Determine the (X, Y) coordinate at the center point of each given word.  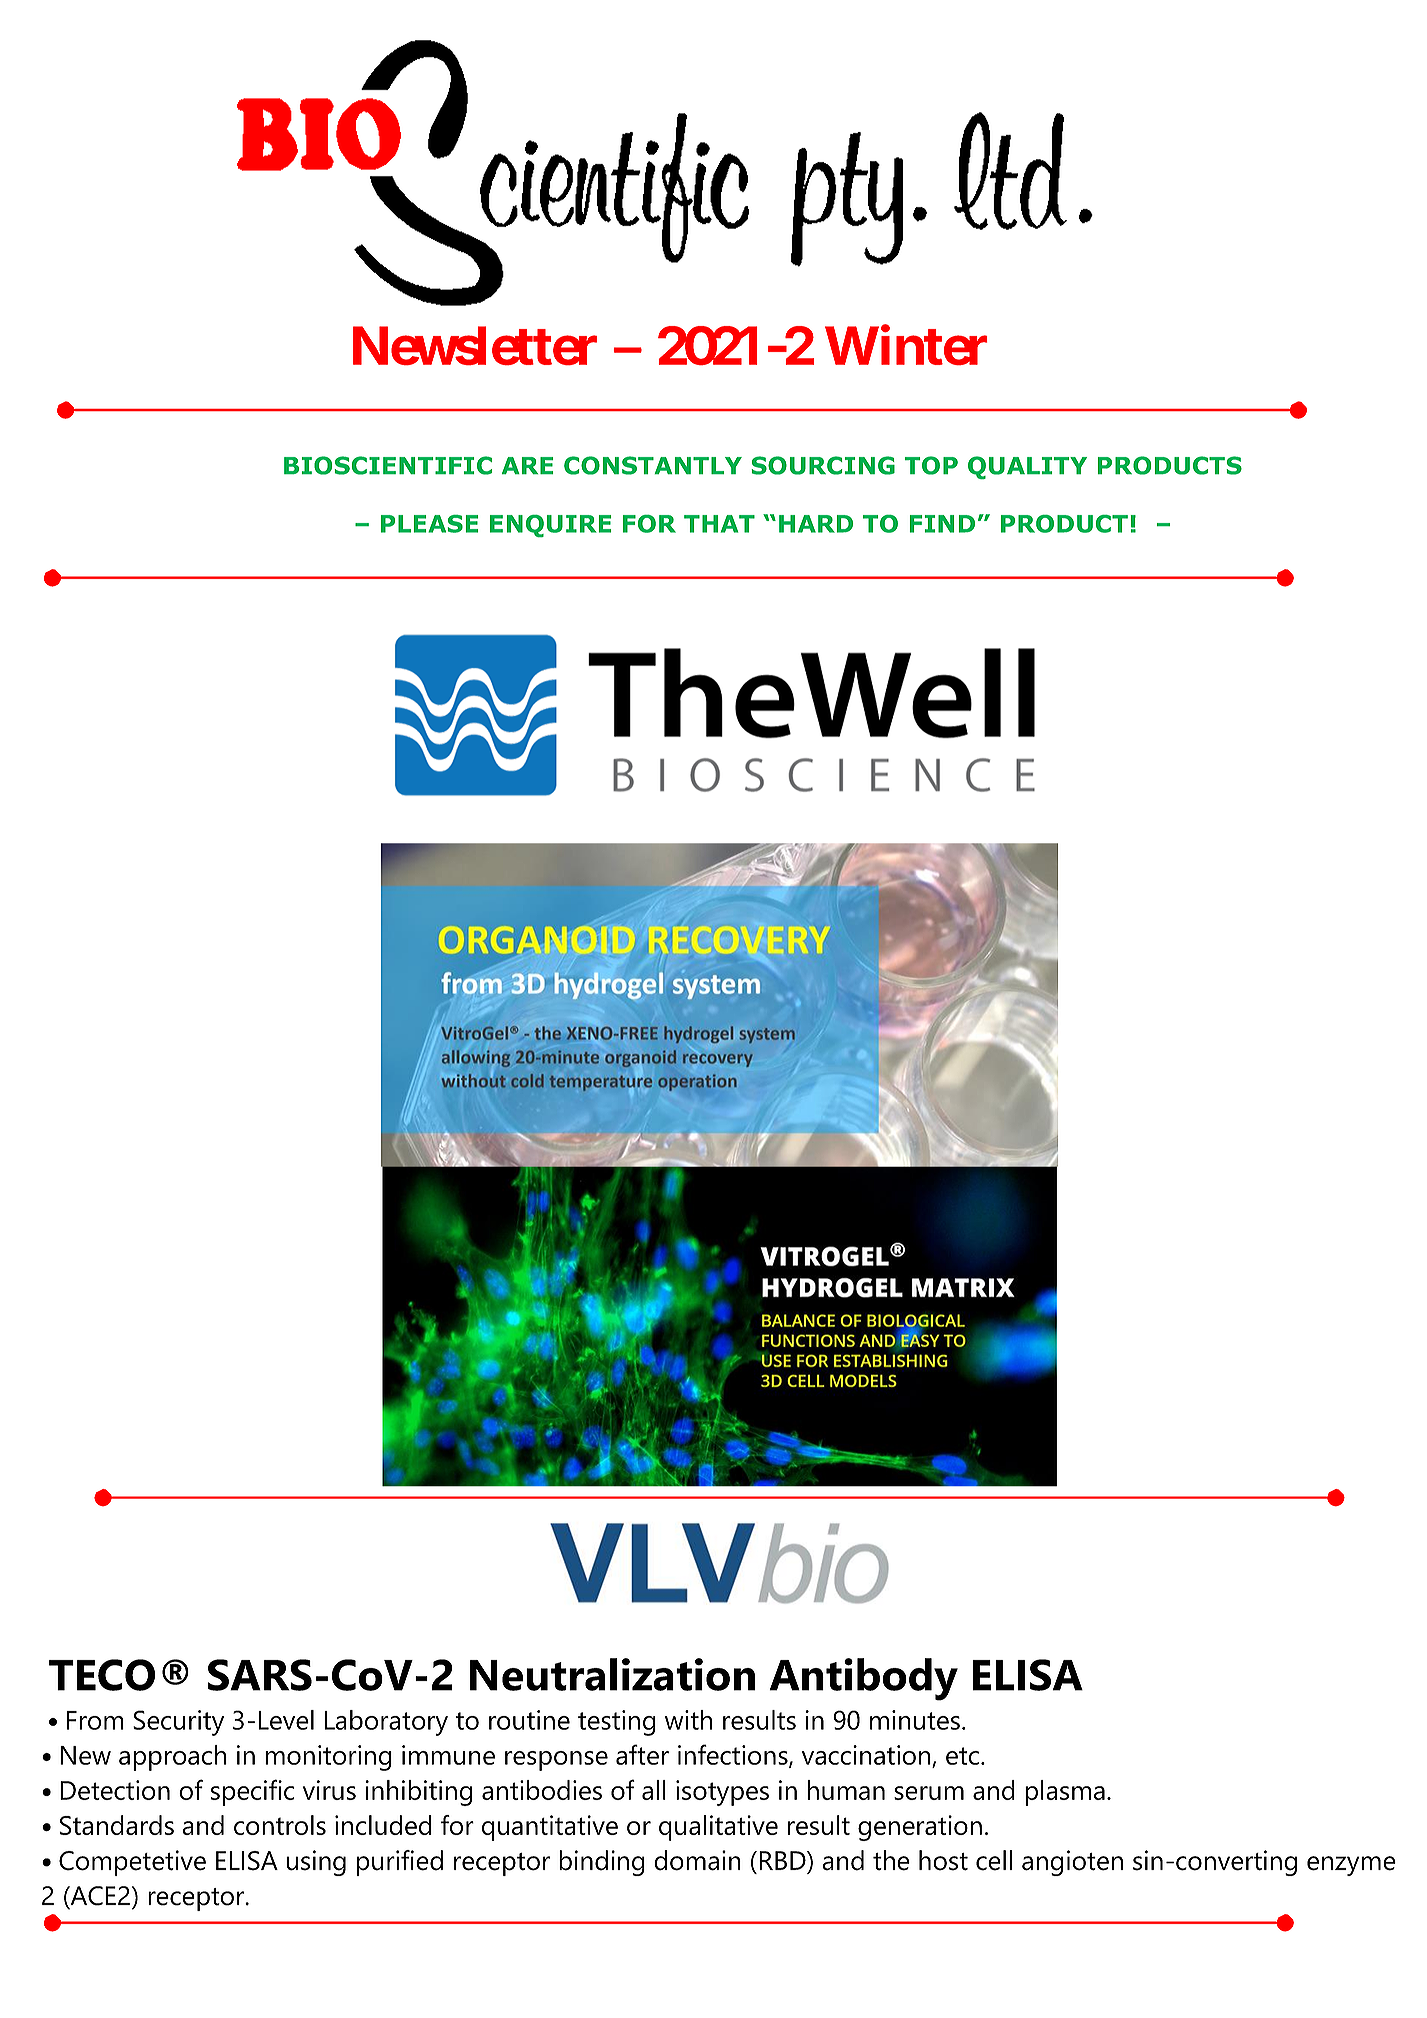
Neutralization (612, 1674)
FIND (942, 524)
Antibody (864, 1679)
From (95, 1720)
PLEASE (429, 524)
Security (178, 1723)
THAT (719, 524)
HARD (816, 524)
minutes (915, 1720)
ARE (527, 465)
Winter (906, 345)
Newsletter (475, 346)
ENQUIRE (550, 526)
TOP (931, 465)
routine (529, 1720)
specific (252, 1792)
